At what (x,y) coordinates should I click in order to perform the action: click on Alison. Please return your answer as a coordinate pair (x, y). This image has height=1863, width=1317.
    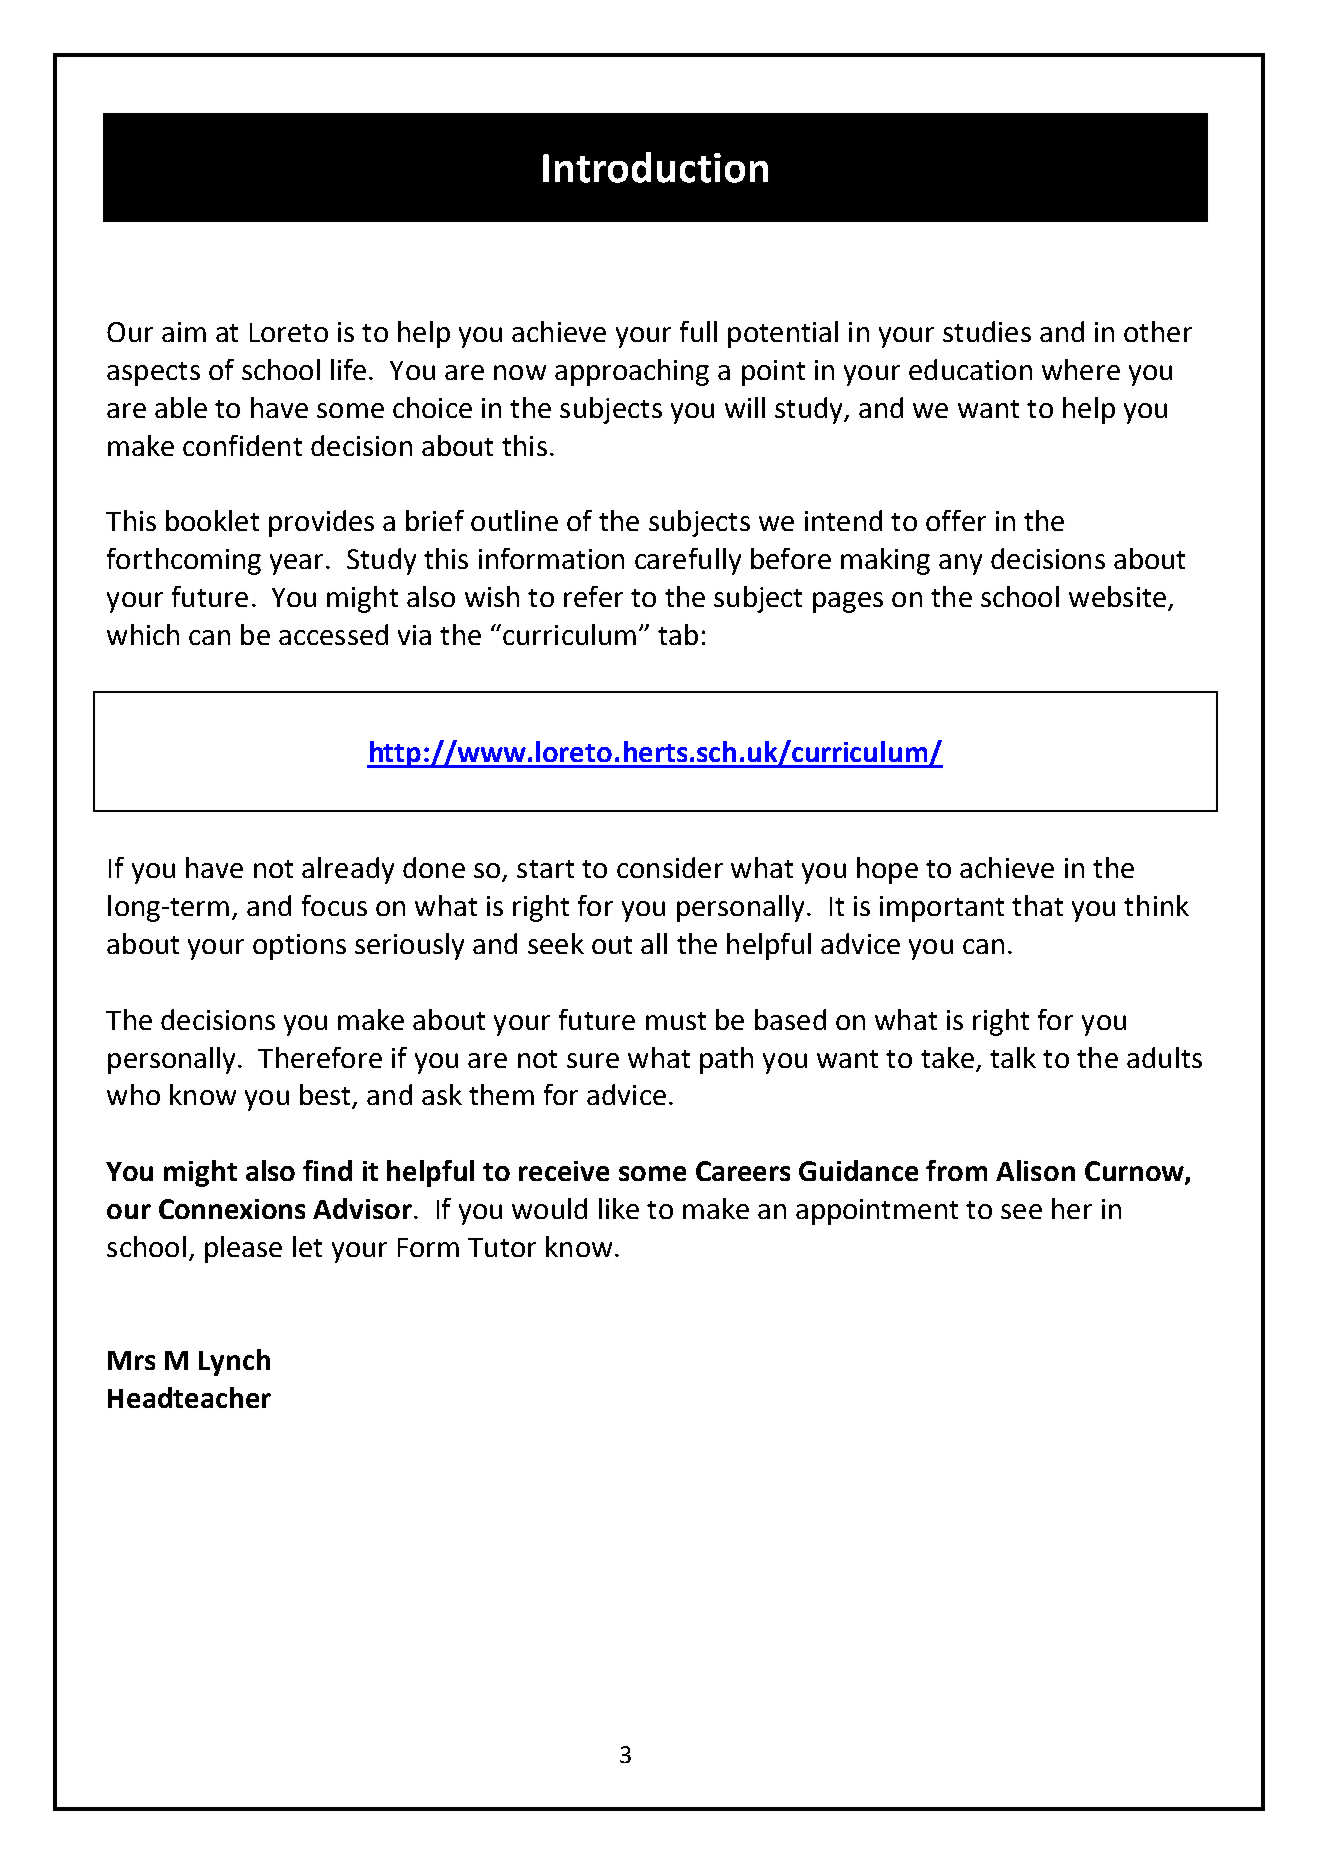
    Looking at the image, I should click on (1035, 1170).
